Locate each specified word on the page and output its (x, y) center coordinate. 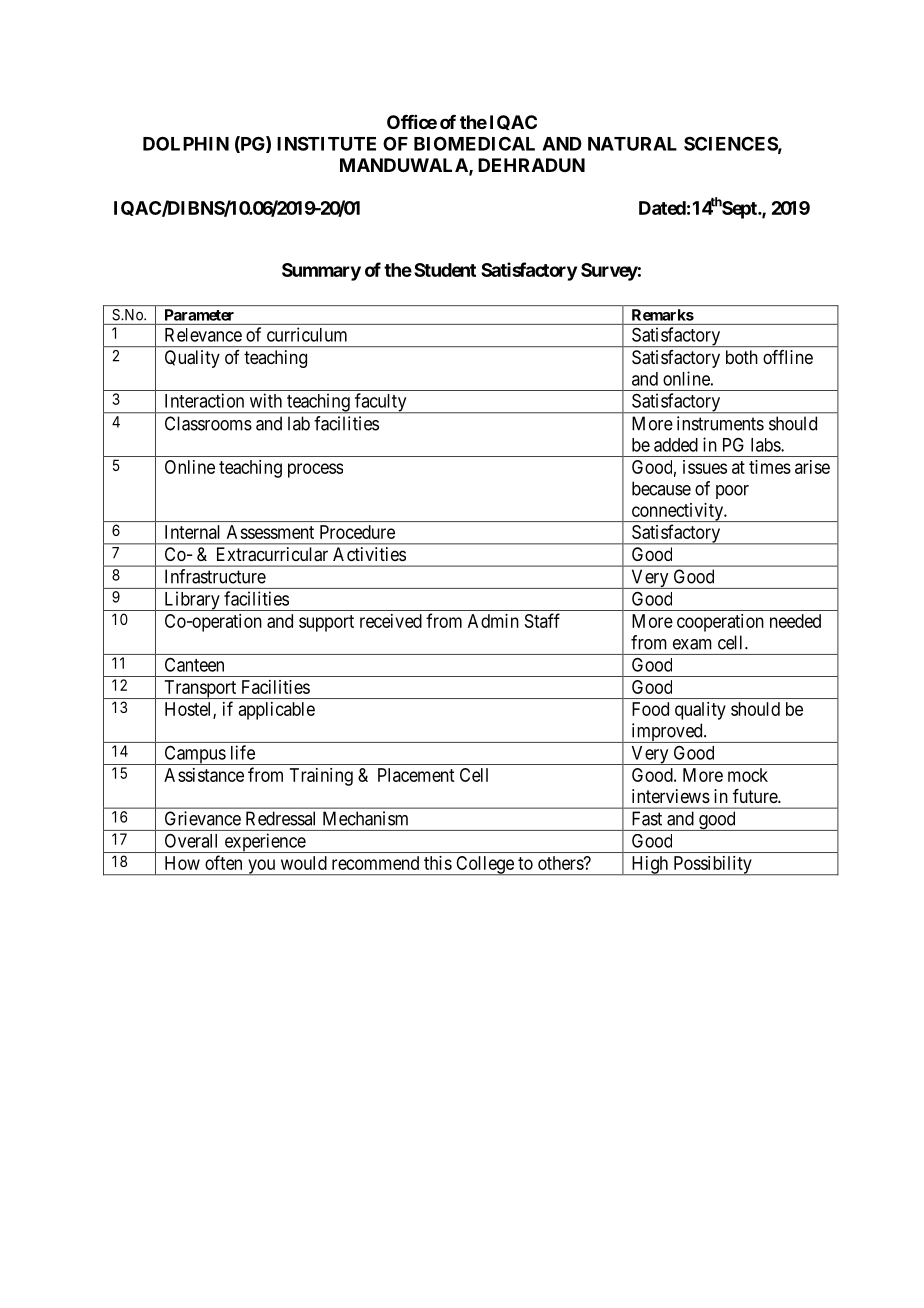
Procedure (357, 532)
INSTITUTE (326, 143)
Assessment (270, 532)
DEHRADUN (531, 165)
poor (732, 492)
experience (264, 843)
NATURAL (632, 144)
